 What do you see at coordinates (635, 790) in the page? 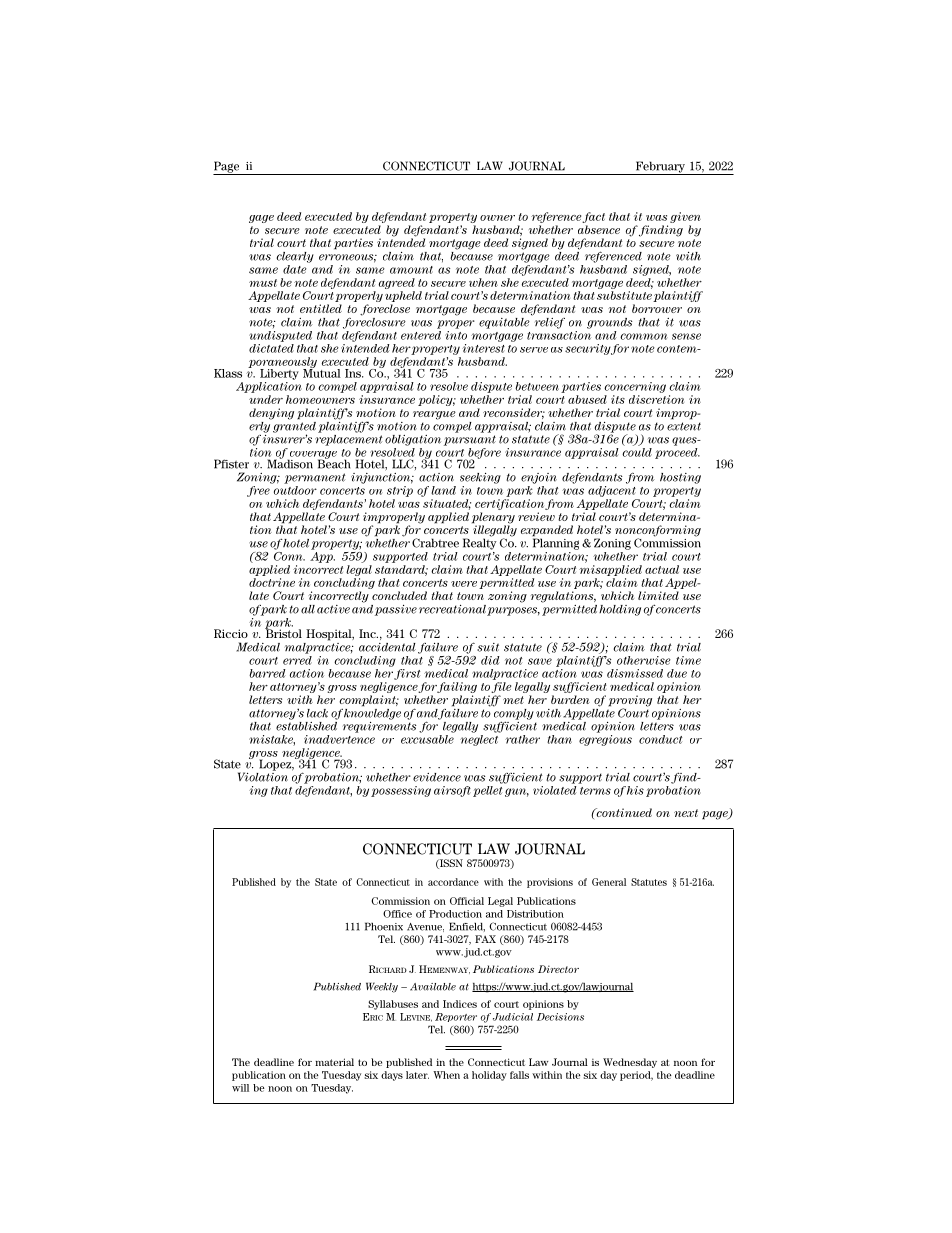
I see `his` at bounding box center [635, 790].
